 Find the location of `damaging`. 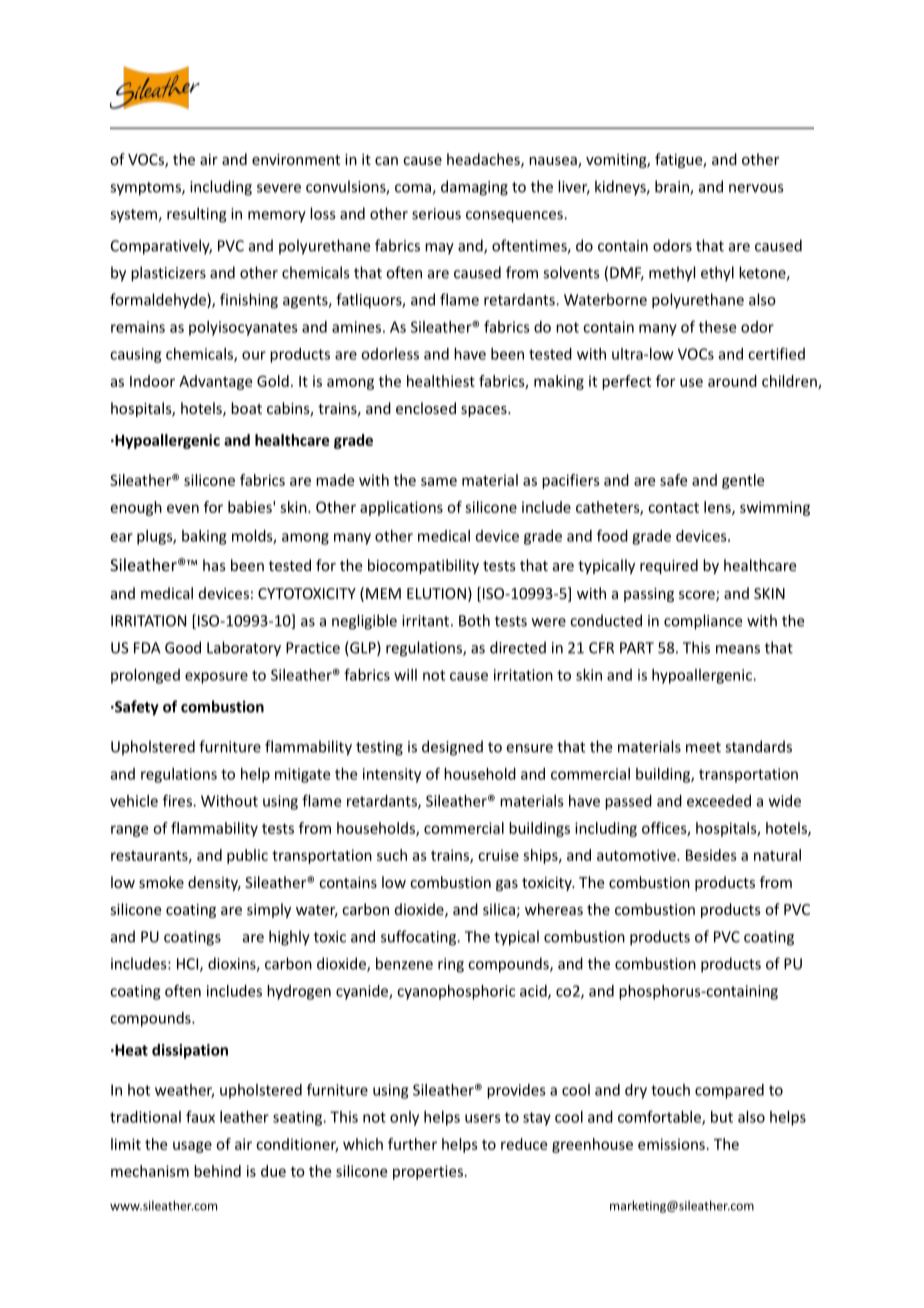

damaging is located at coordinates (474, 188).
